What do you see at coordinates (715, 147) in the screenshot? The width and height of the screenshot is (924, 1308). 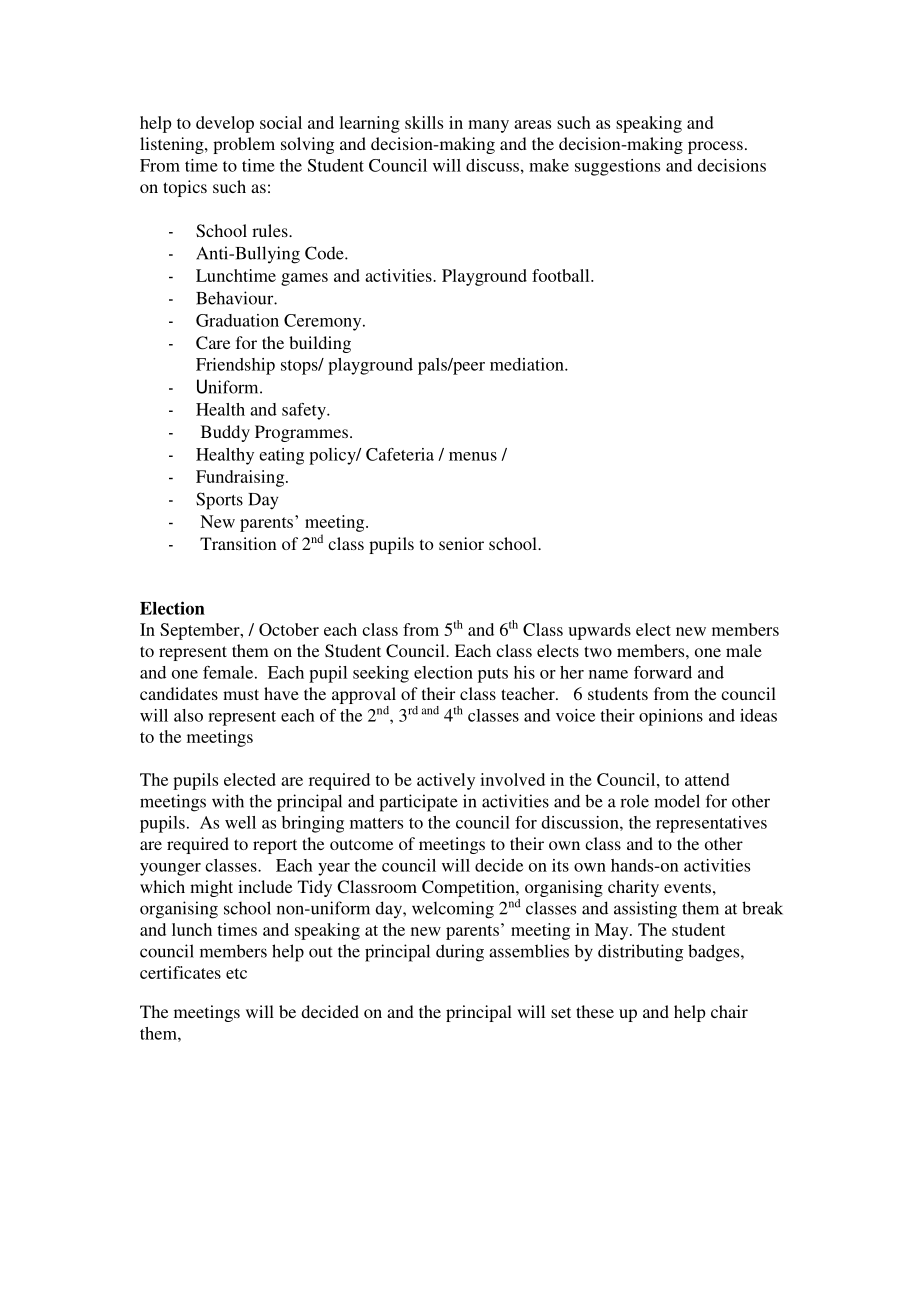 I see `process` at bounding box center [715, 147].
